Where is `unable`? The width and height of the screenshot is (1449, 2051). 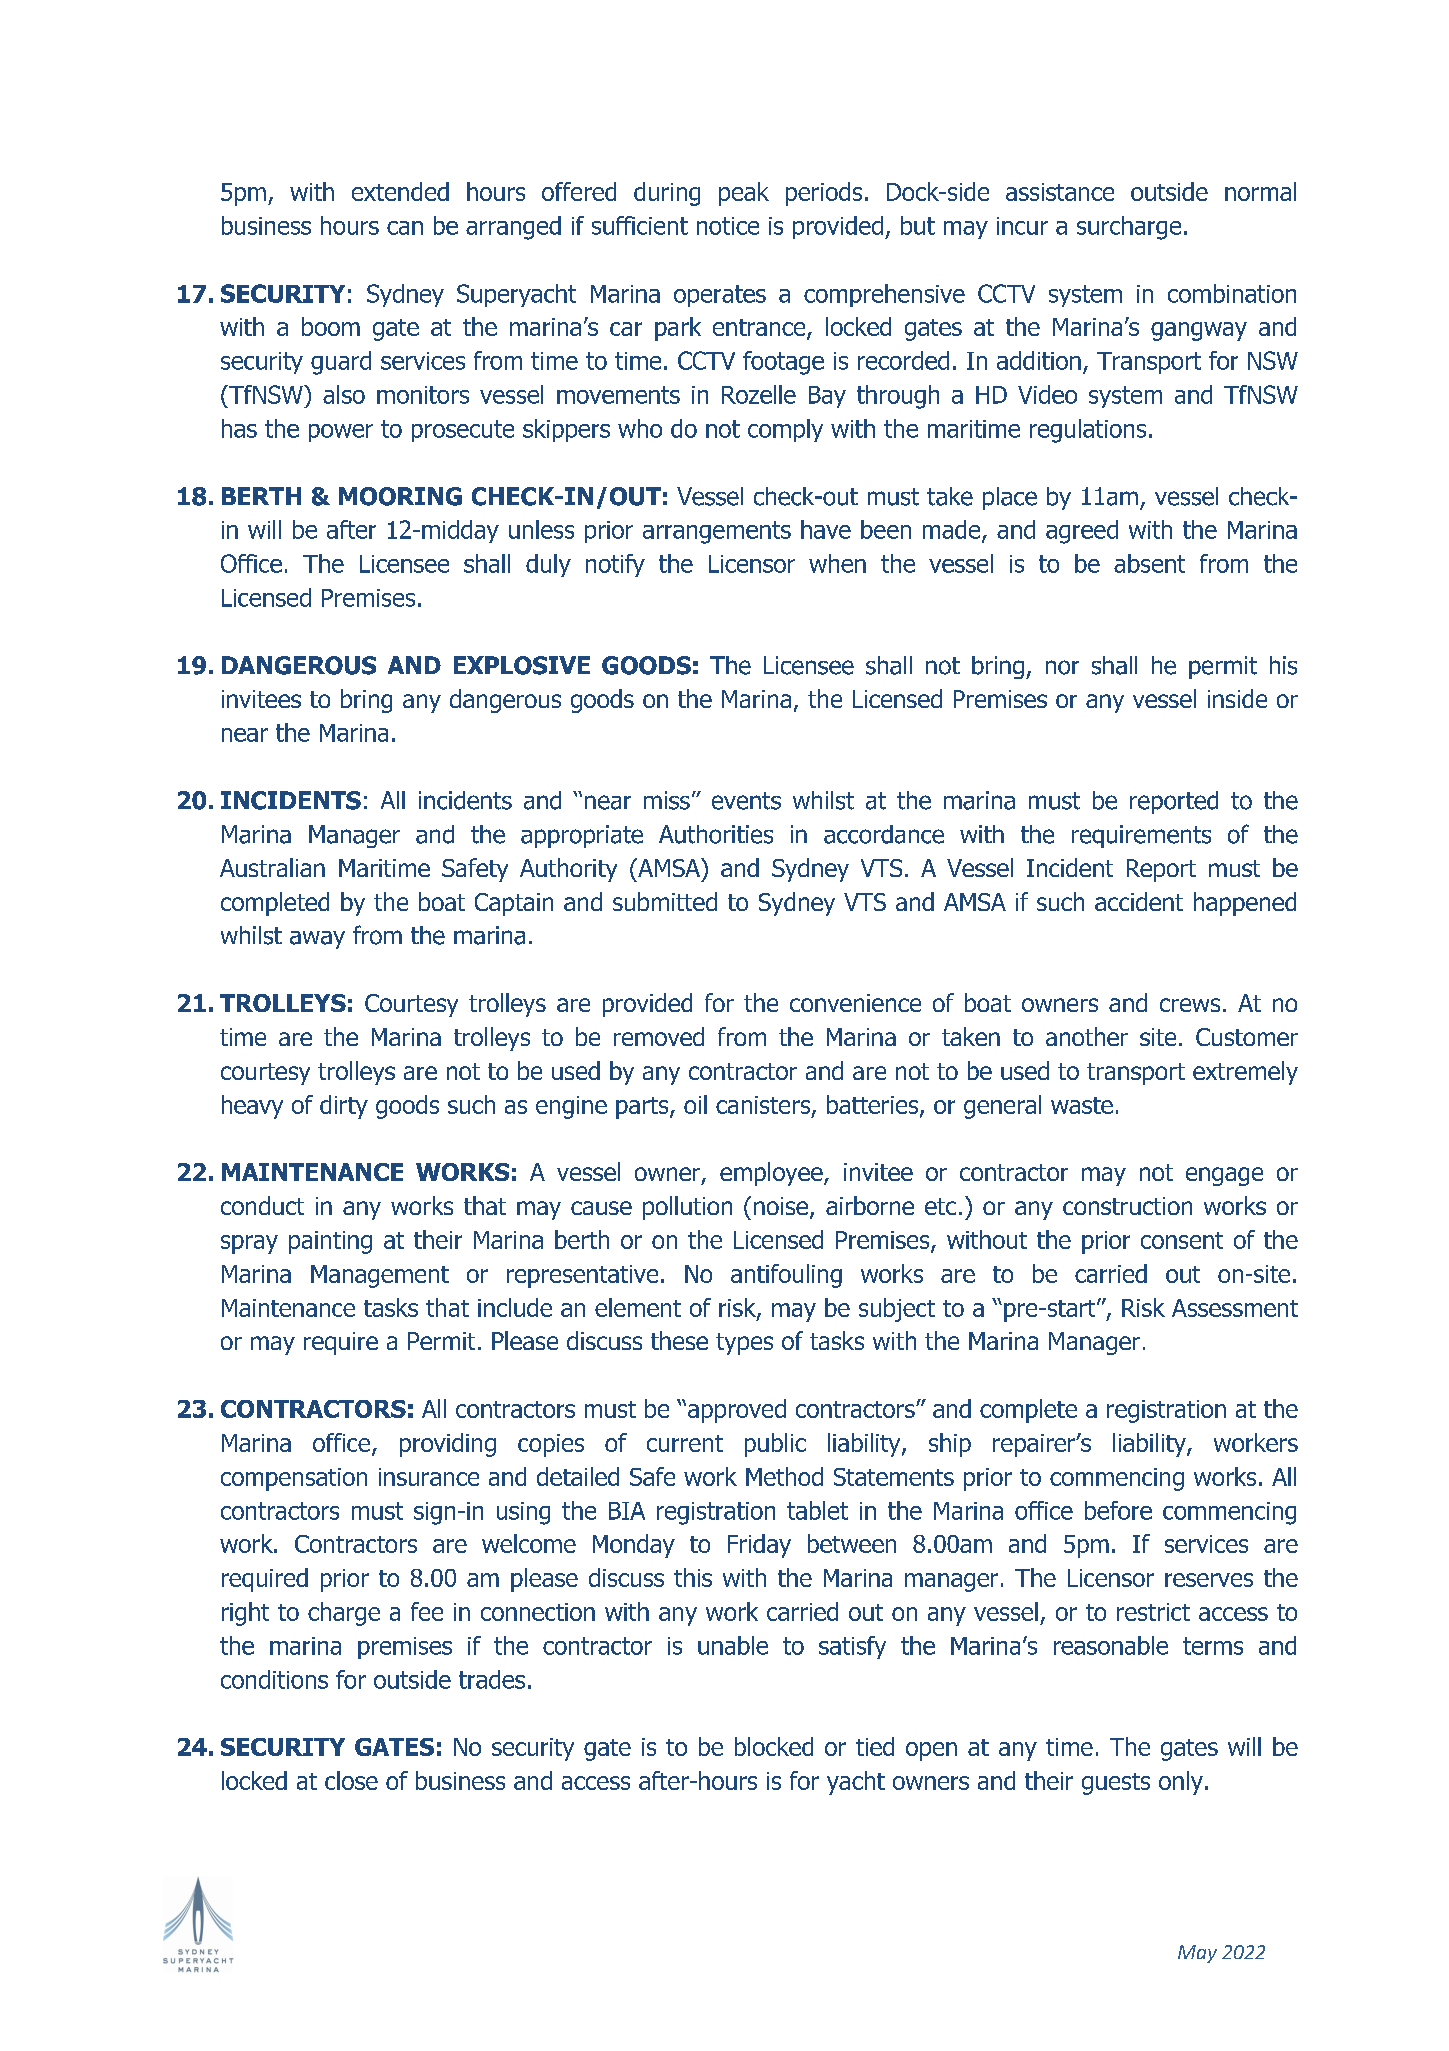 unable is located at coordinates (733, 1645).
